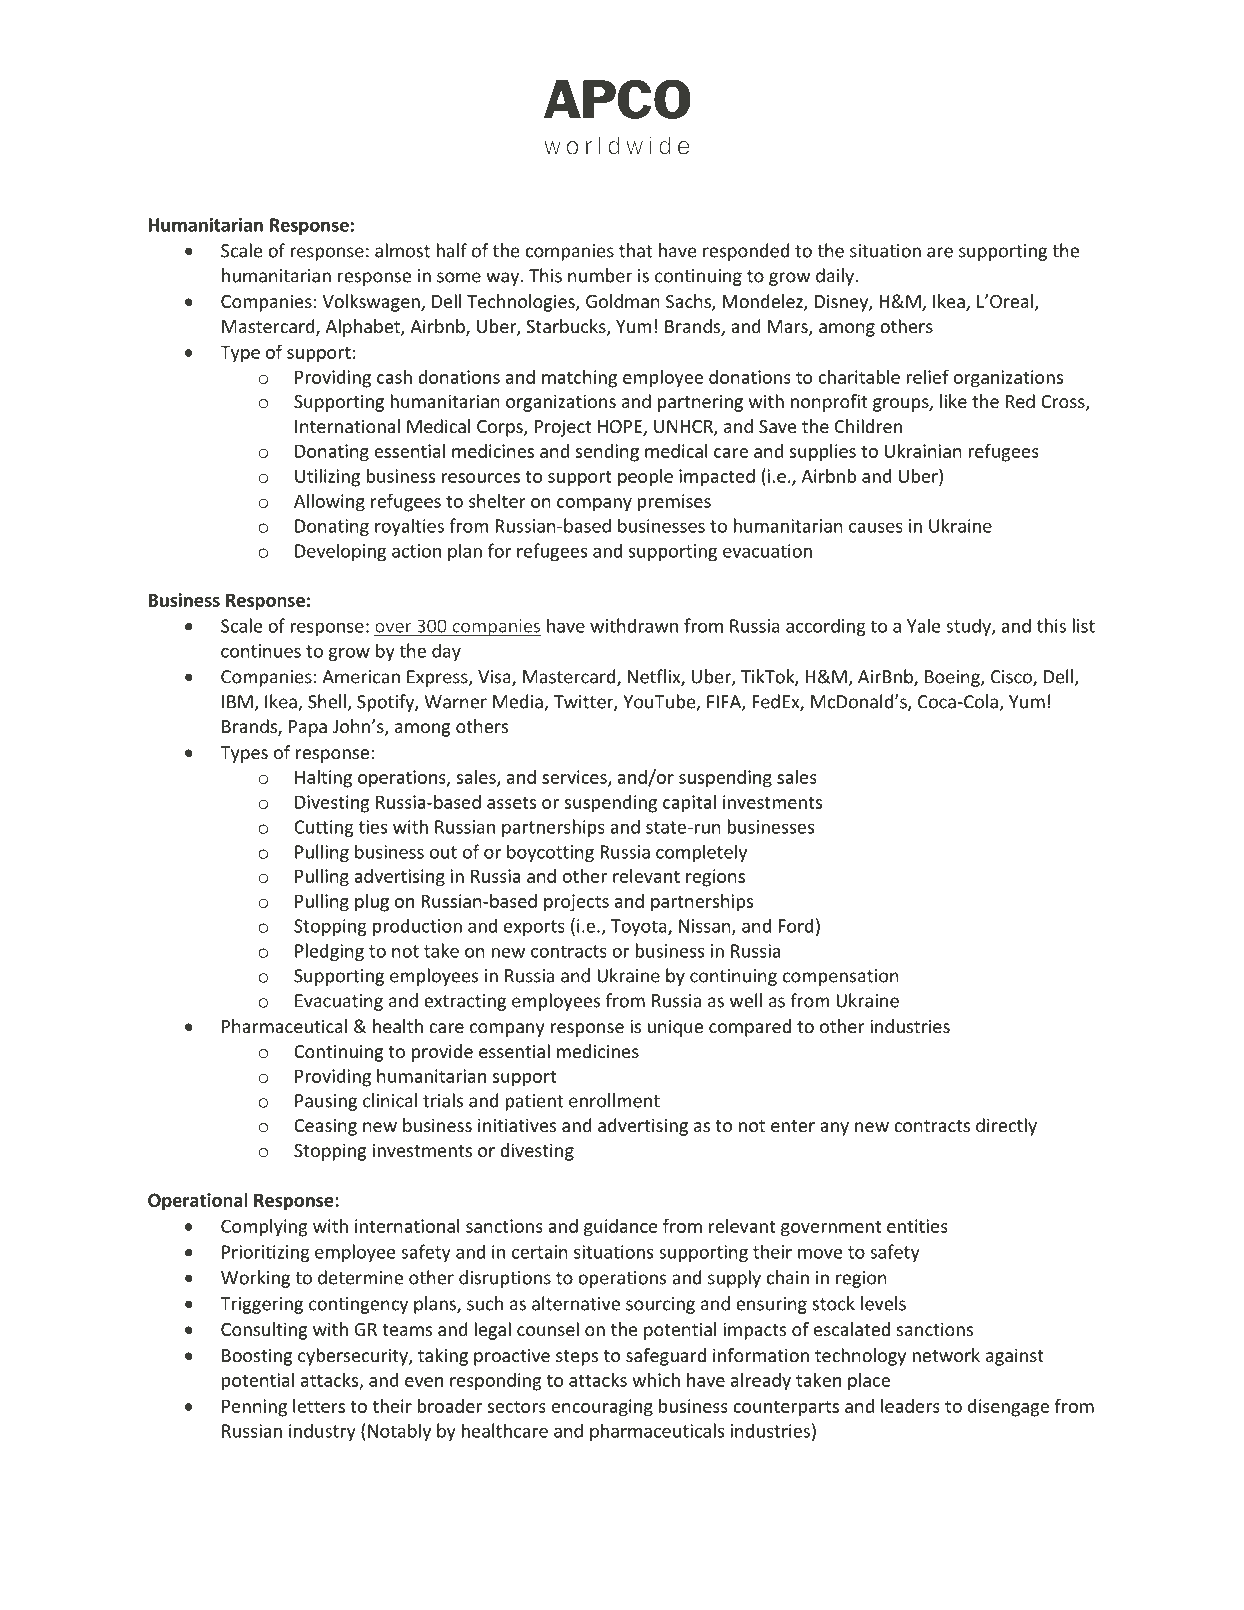  What do you see at coordinates (701, 853) in the screenshot?
I see `completely` at bounding box center [701, 853].
